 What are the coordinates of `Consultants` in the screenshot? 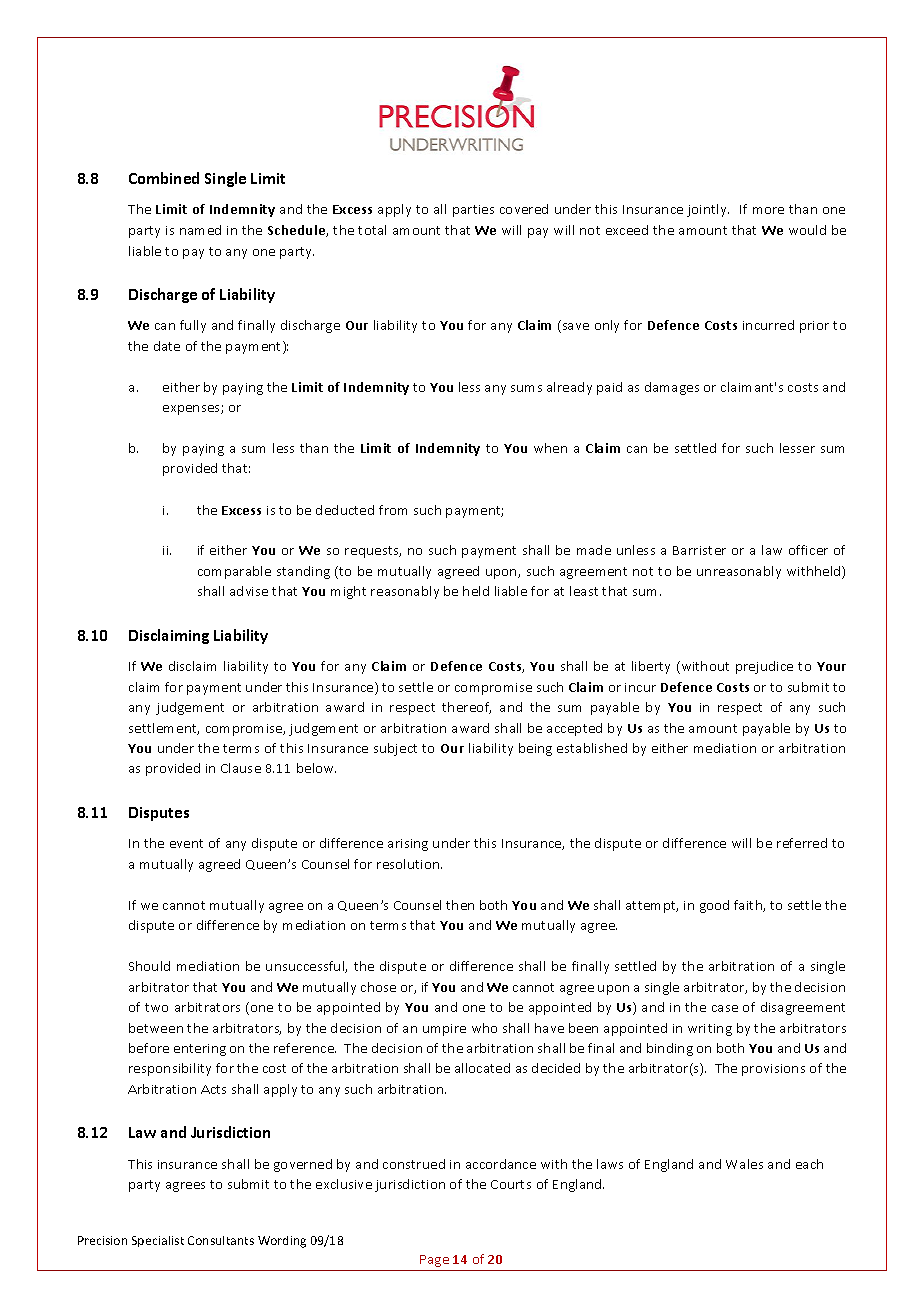 It's located at (221, 1240).
